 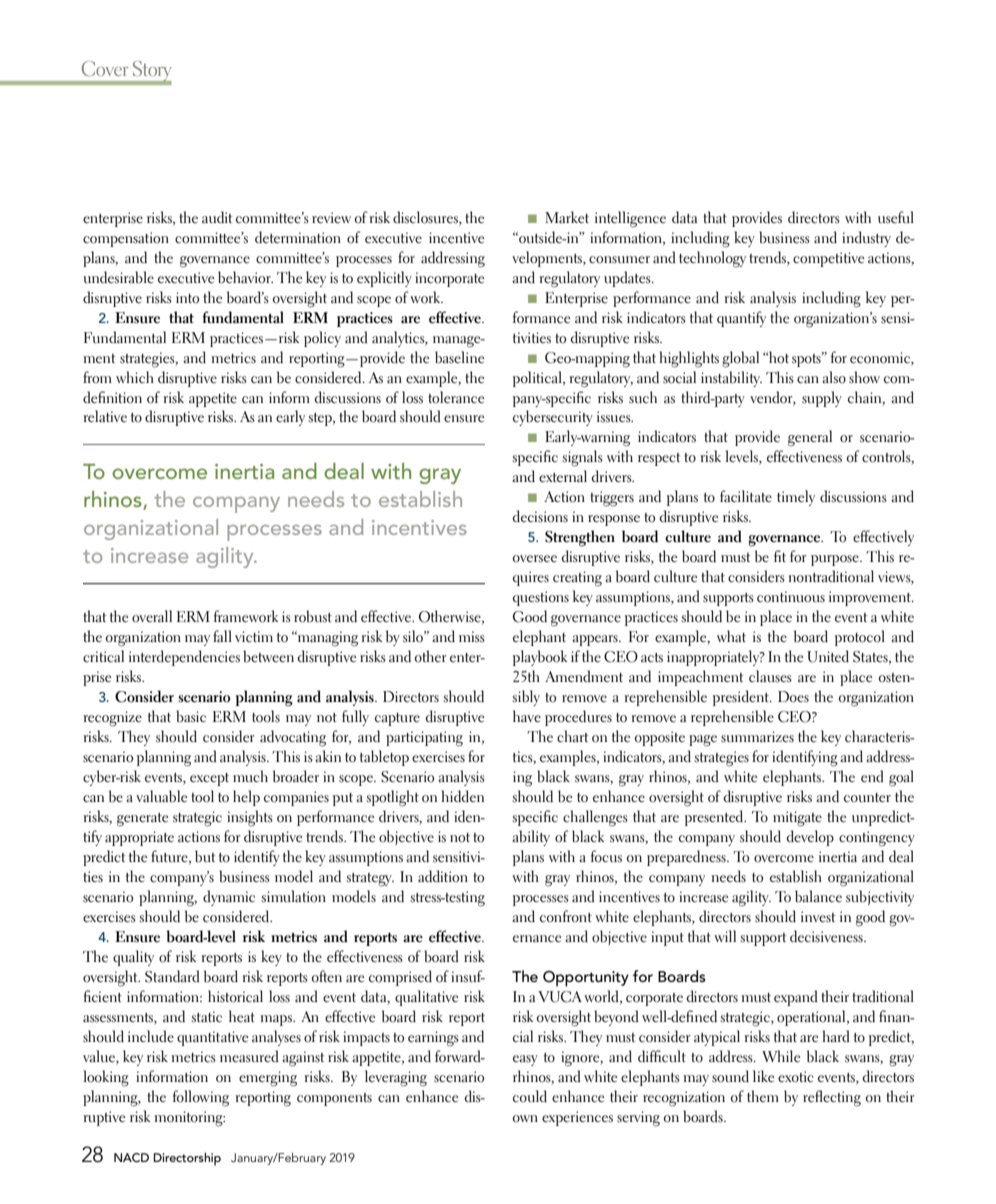 What do you see at coordinates (810, 438) in the screenshot?
I see `general` at bounding box center [810, 438].
